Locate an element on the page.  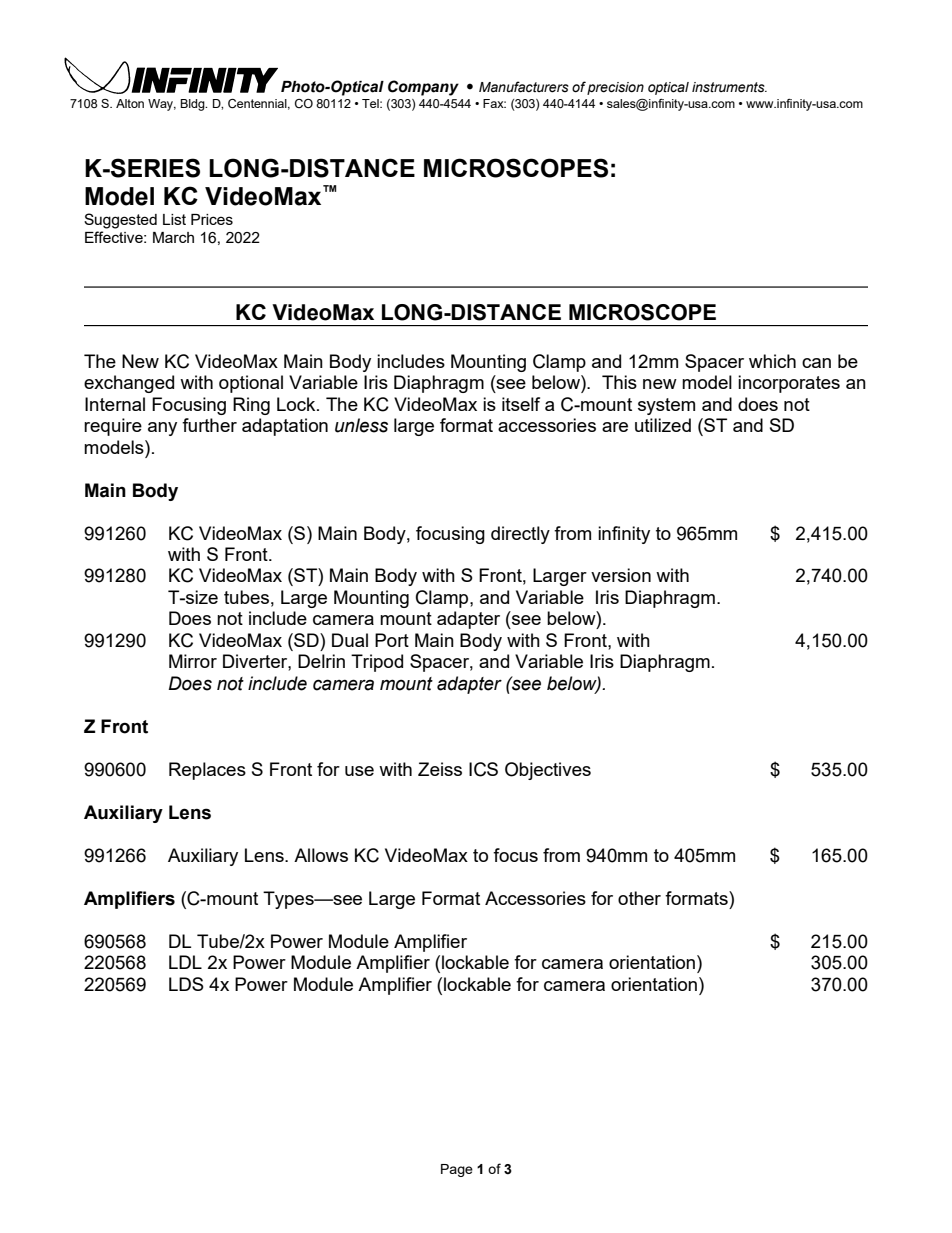
version is located at coordinates (621, 575).
